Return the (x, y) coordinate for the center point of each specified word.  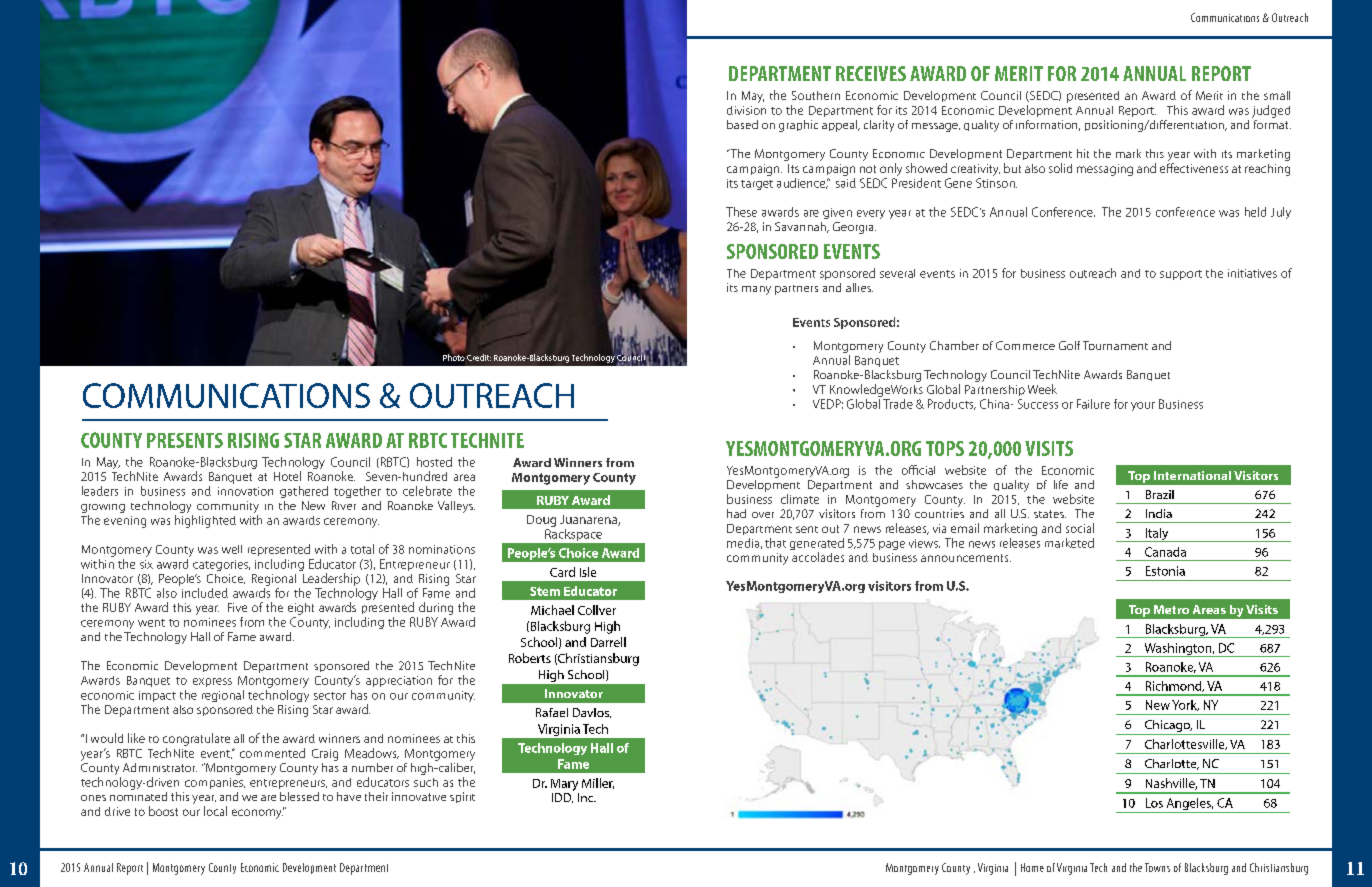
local (215, 811)
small (1277, 95)
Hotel (287, 476)
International (1192, 475)
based (742, 124)
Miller (598, 783)
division (746, 110)
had (736, 513)
